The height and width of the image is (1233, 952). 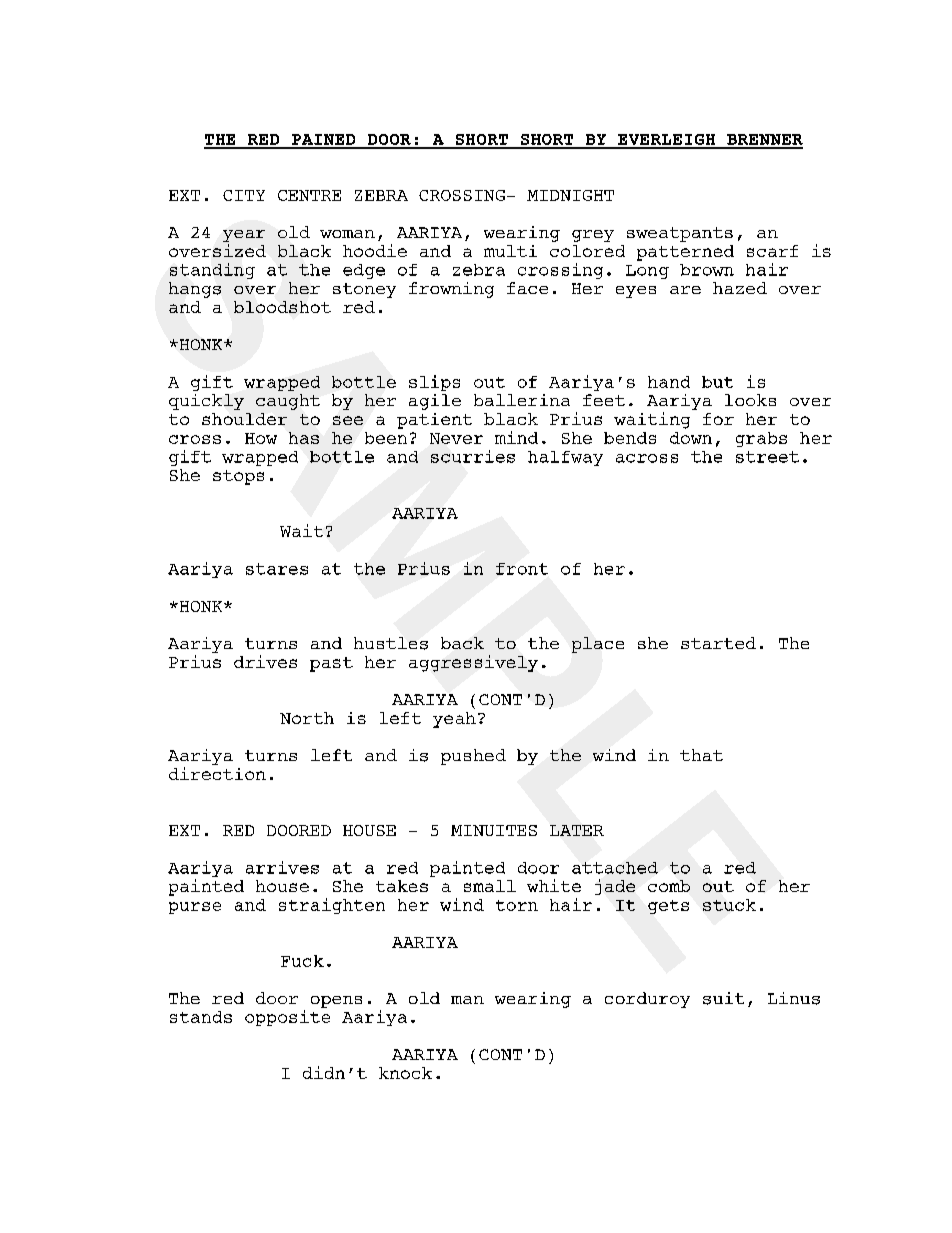 I want to click on stops, so click(x=238, y=477).
